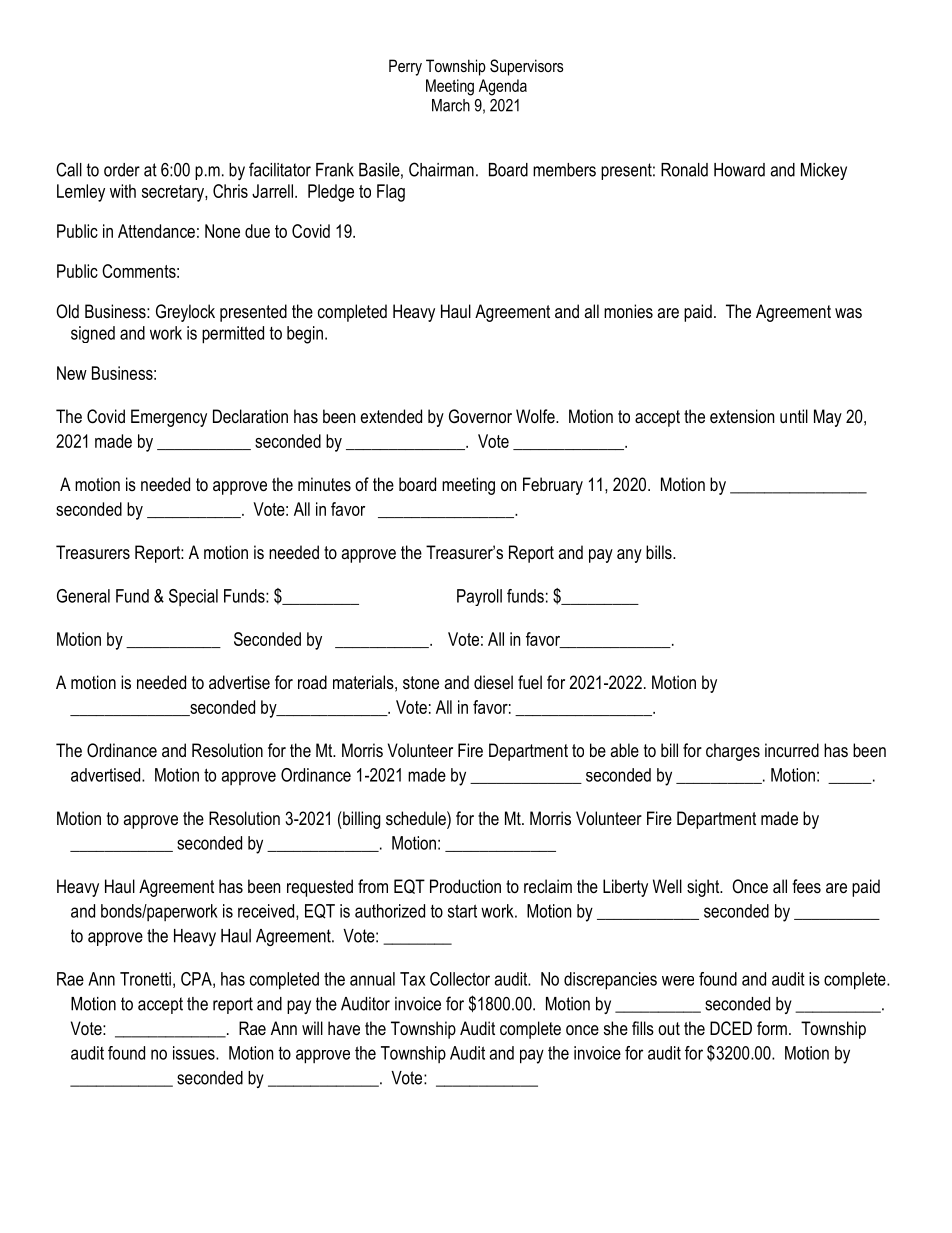 The width and height of the page is (952, 1233). I want to click on form, so click(772, 1028).
